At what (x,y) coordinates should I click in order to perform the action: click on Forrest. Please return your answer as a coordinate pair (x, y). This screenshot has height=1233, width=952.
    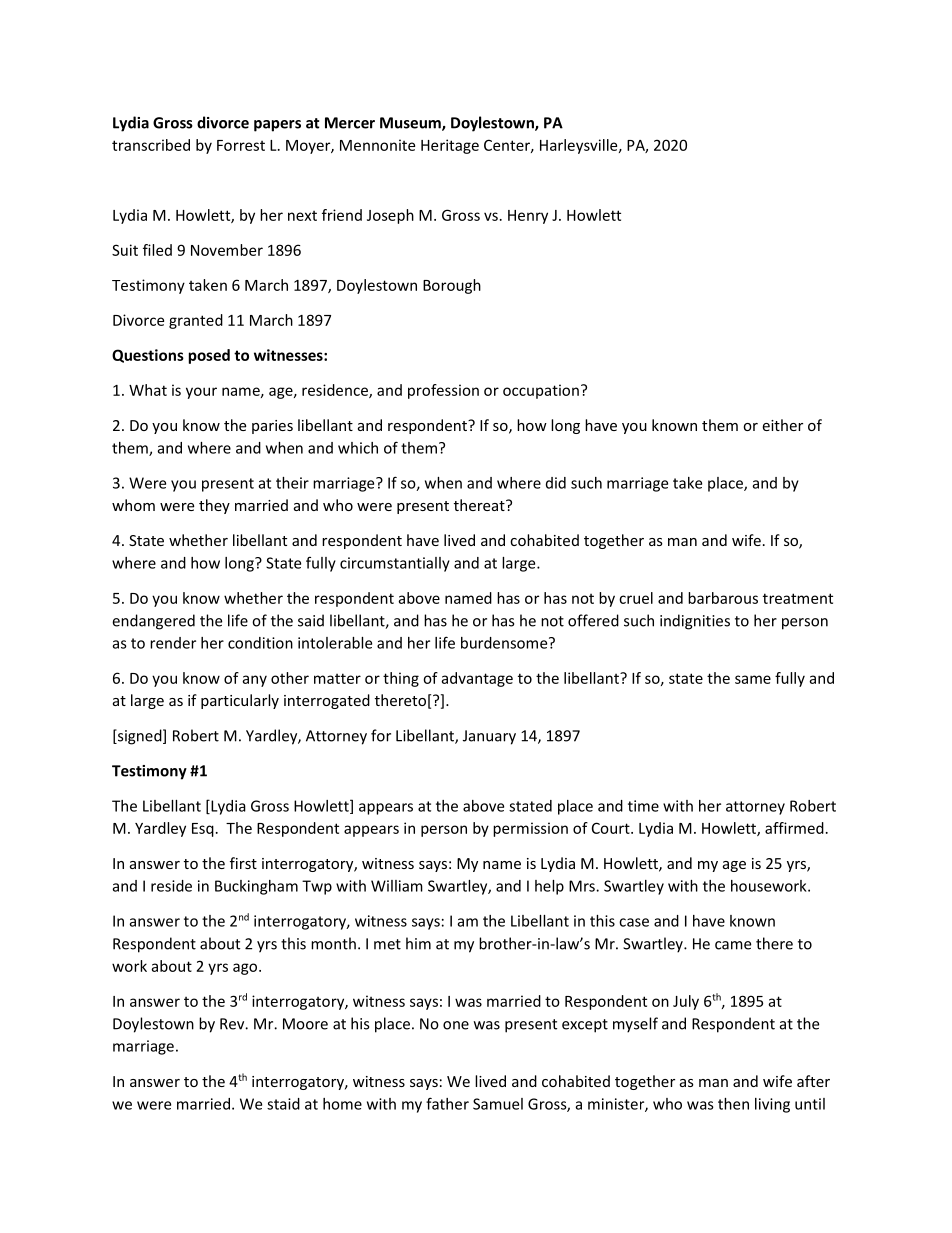
    Looking at the image, I should click on (241, 145).
